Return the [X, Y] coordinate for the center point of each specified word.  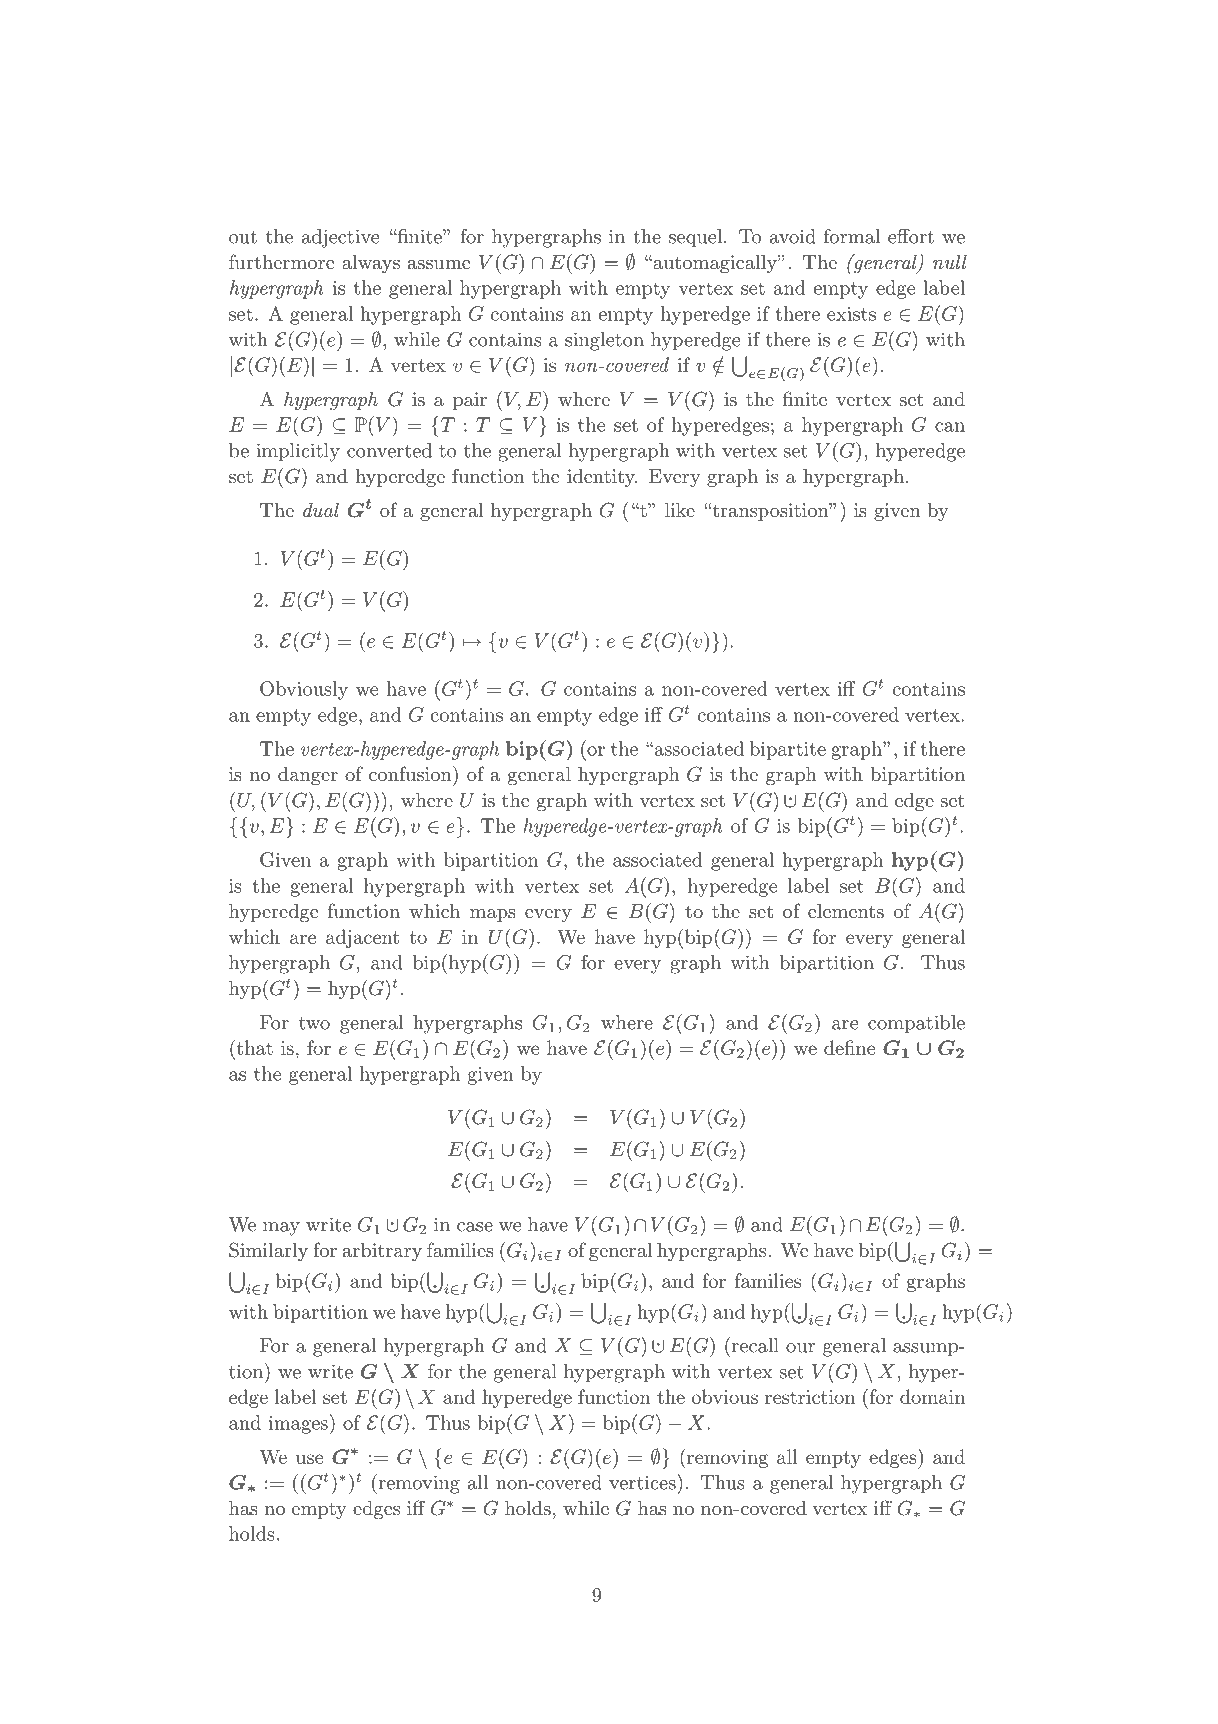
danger [308, 776]
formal [852, 236]
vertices [643, 1482]
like [680, 510]
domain [932, 1396]
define [849, 1047]
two [314, 1023]
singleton [604, 341]
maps [493, 915]
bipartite [788, 750]
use [309, 1459]
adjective [340, 238]
